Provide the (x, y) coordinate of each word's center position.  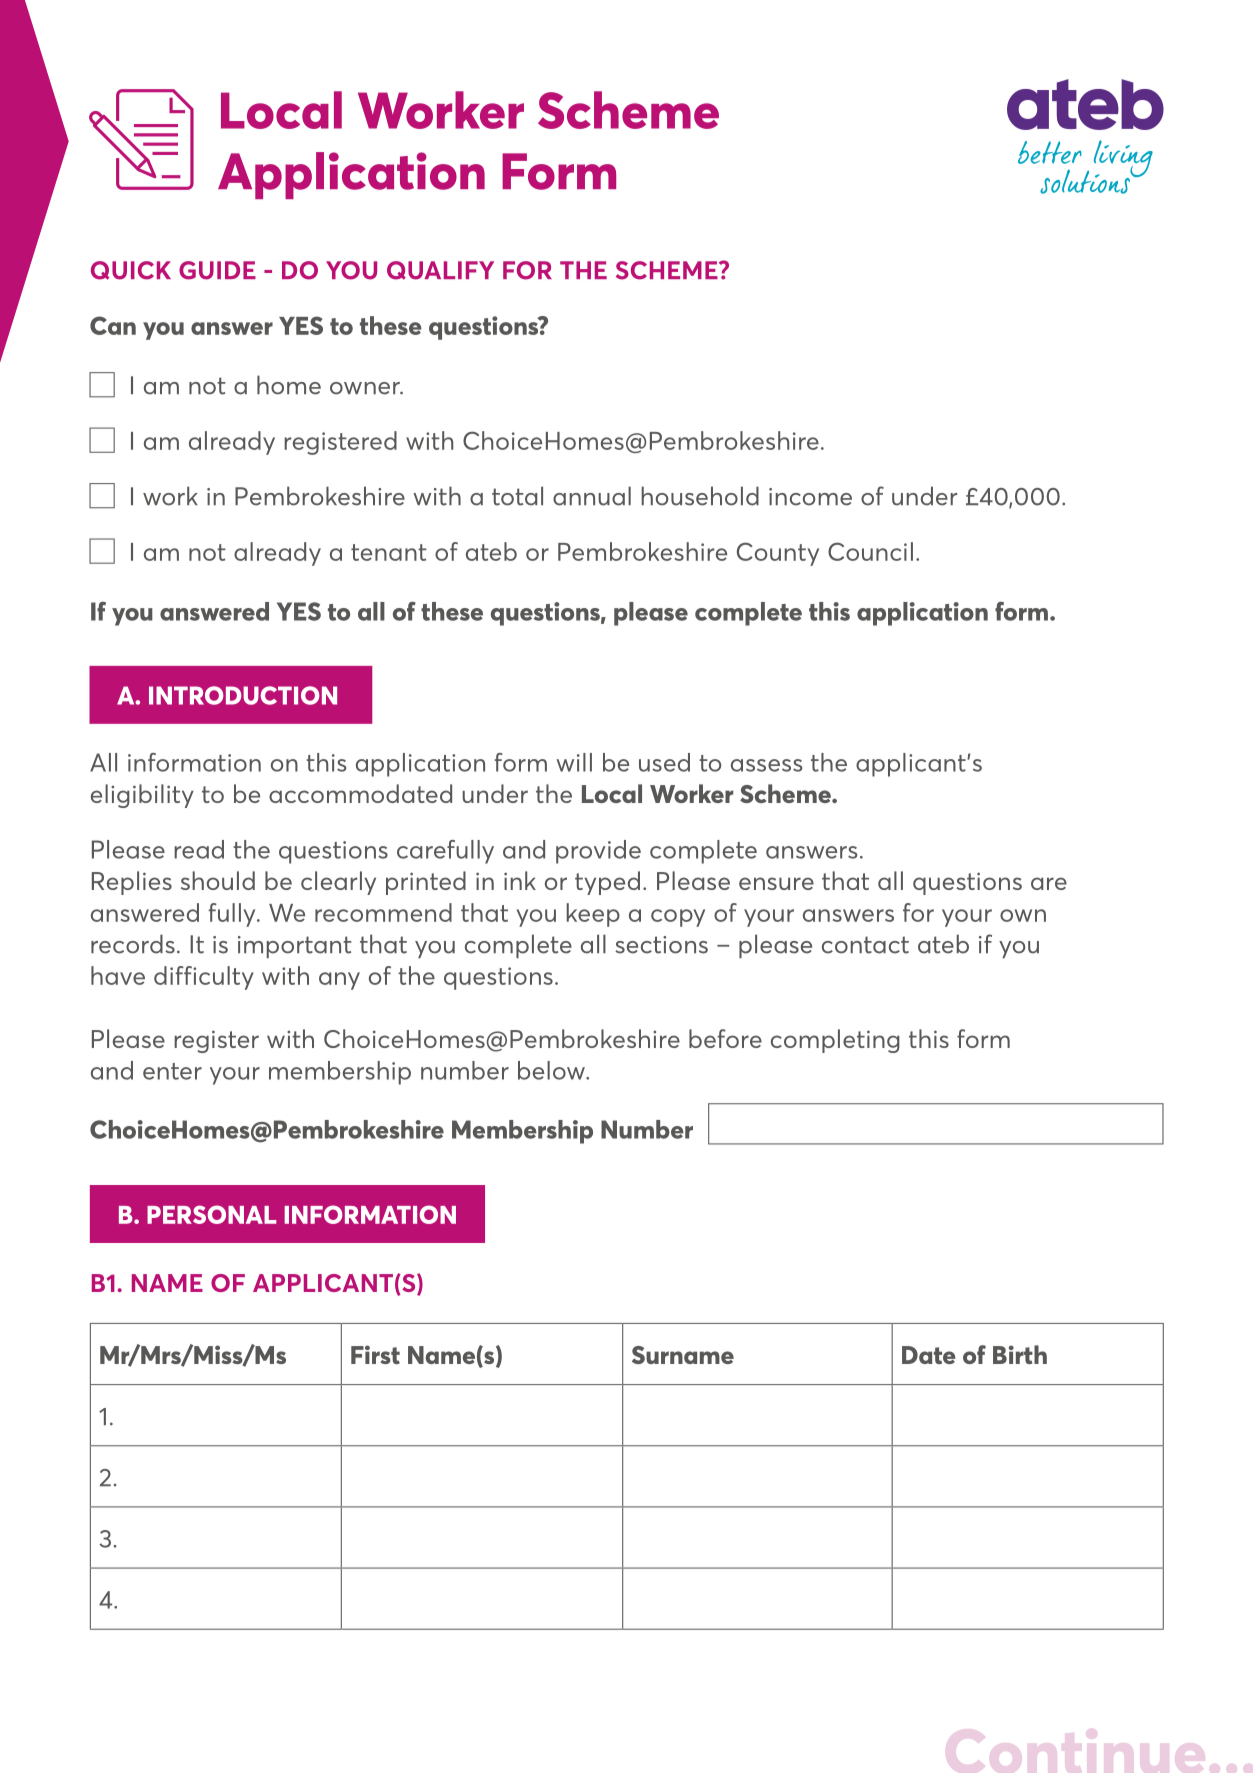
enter (172, 1071)
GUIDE (217, 270)
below (552, 1070)
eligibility (142, 796)
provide (598, 852)
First (375, 1354)
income (810, 497)
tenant (389, 552)
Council (870, 551)
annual (592, 496)
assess (766, 765)
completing (835, 1041)
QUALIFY (440, 270)
